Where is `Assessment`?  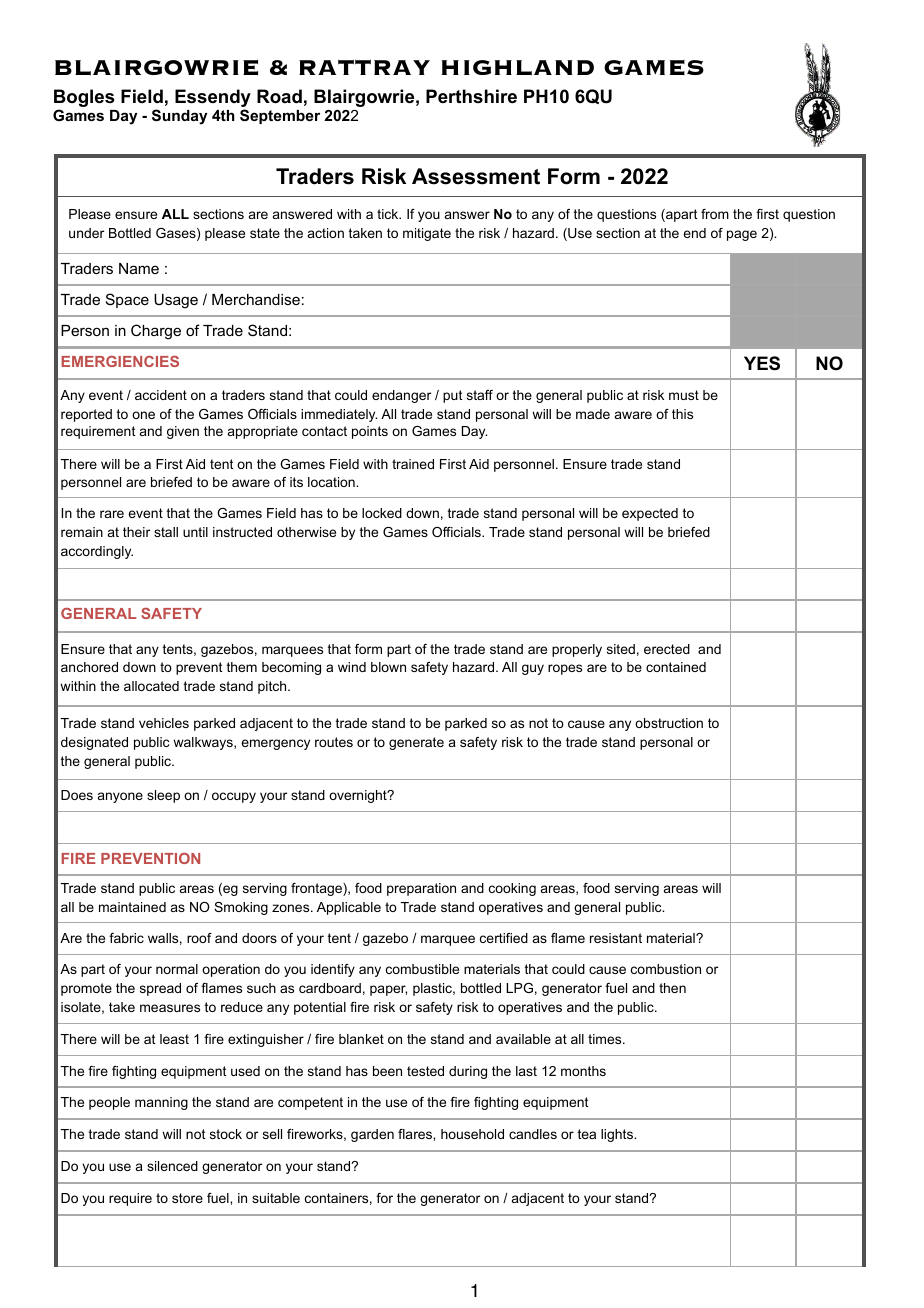
Assessment is located at coordinates (476, 176).
